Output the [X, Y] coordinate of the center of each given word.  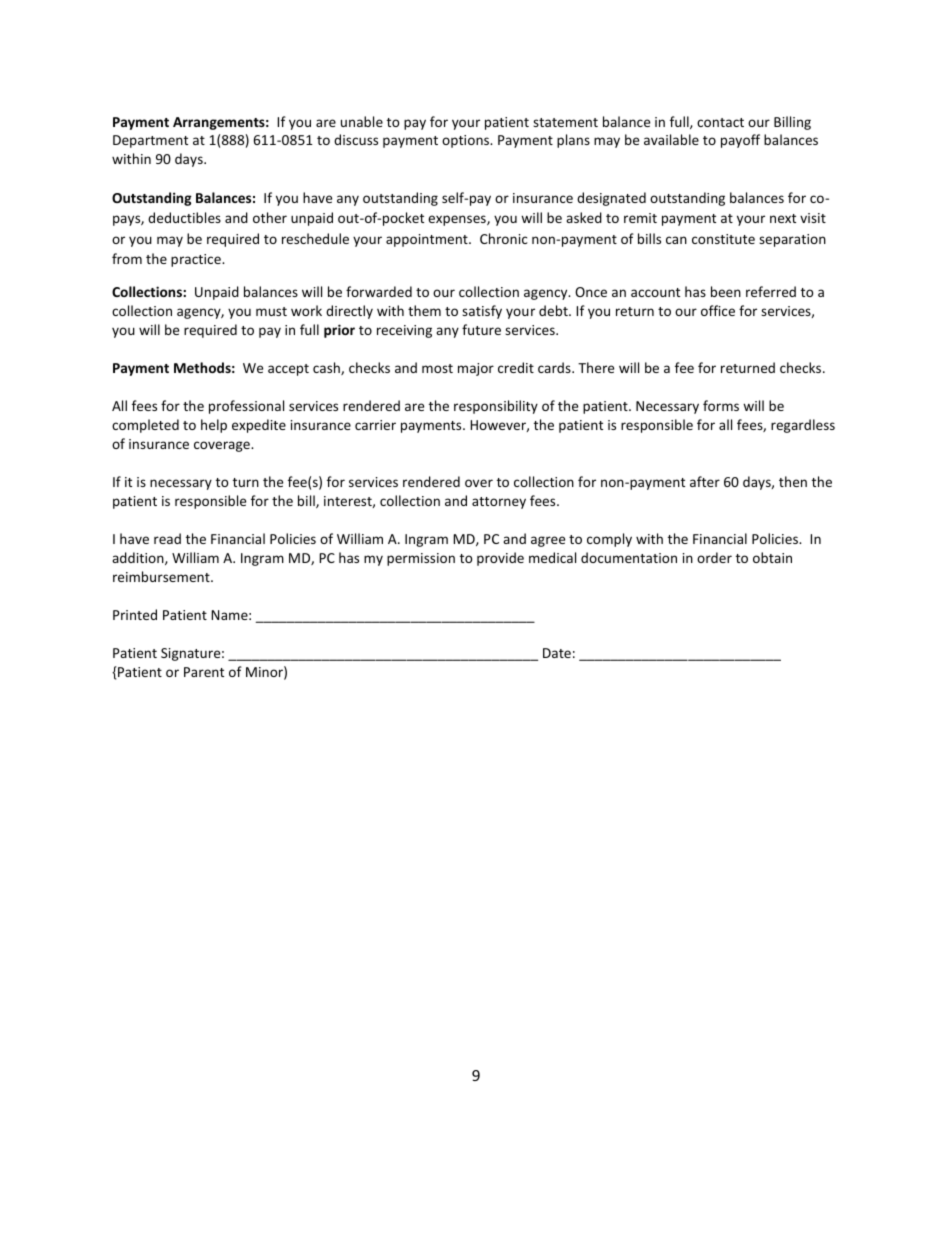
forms [721, 405]
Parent [204, 672]
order [714, 557]
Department [150, 141]
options [466, 141]
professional [246, 407]
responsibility [496, 407]
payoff [740, 141]
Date [557, 653]
